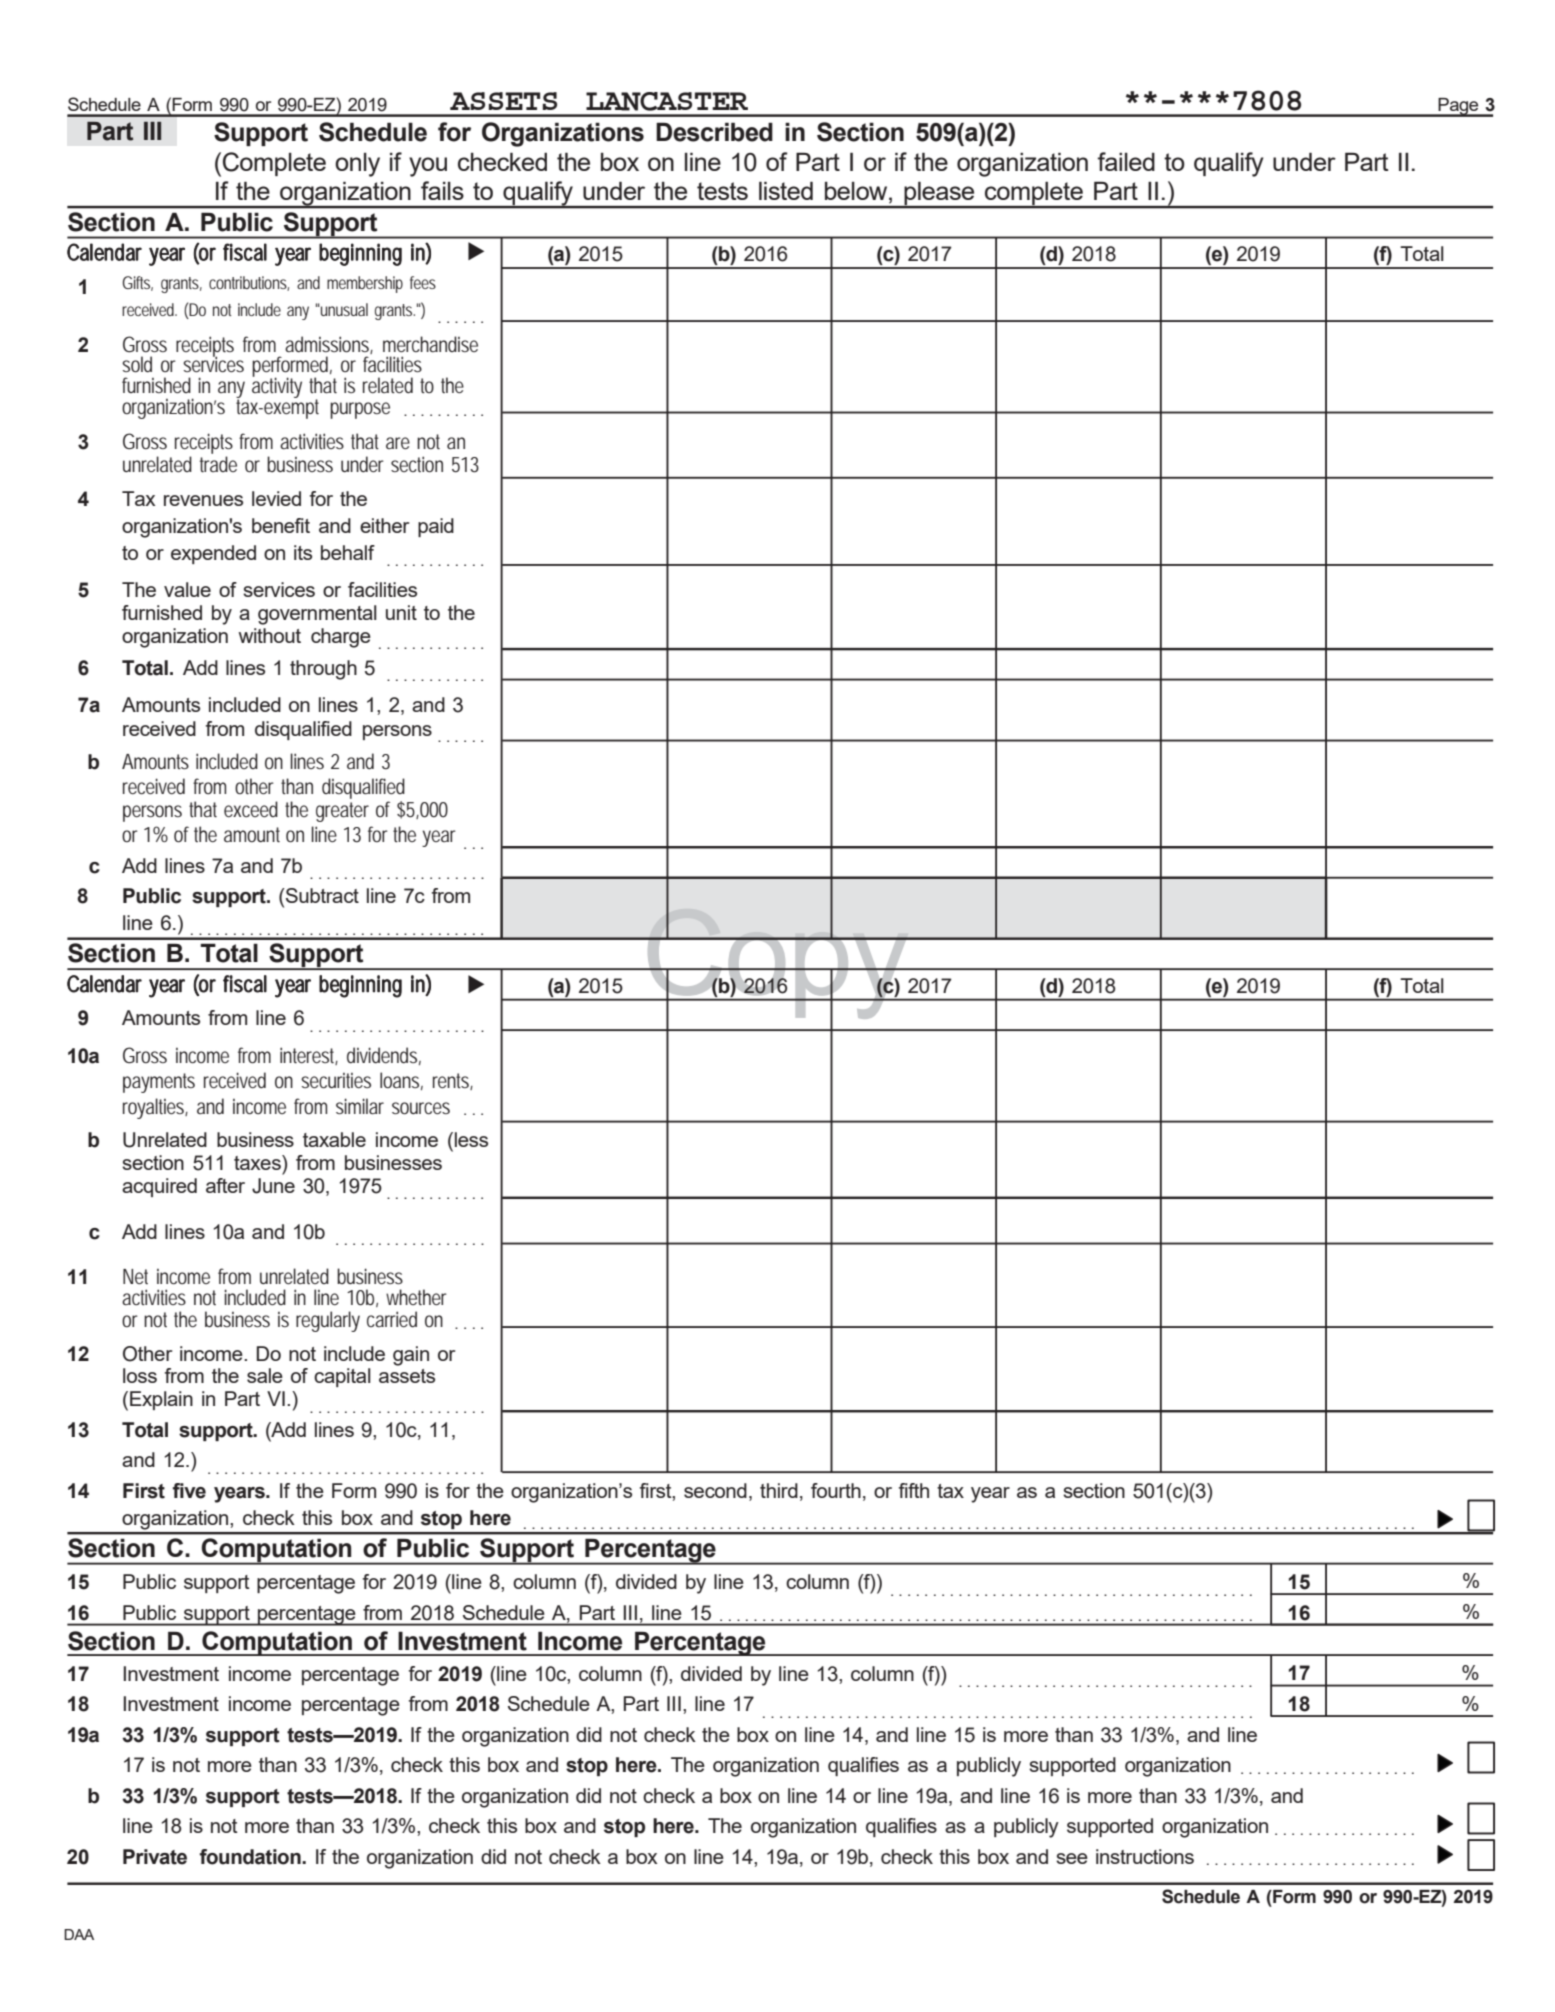  I want to click on listed, so click(786, 190).
